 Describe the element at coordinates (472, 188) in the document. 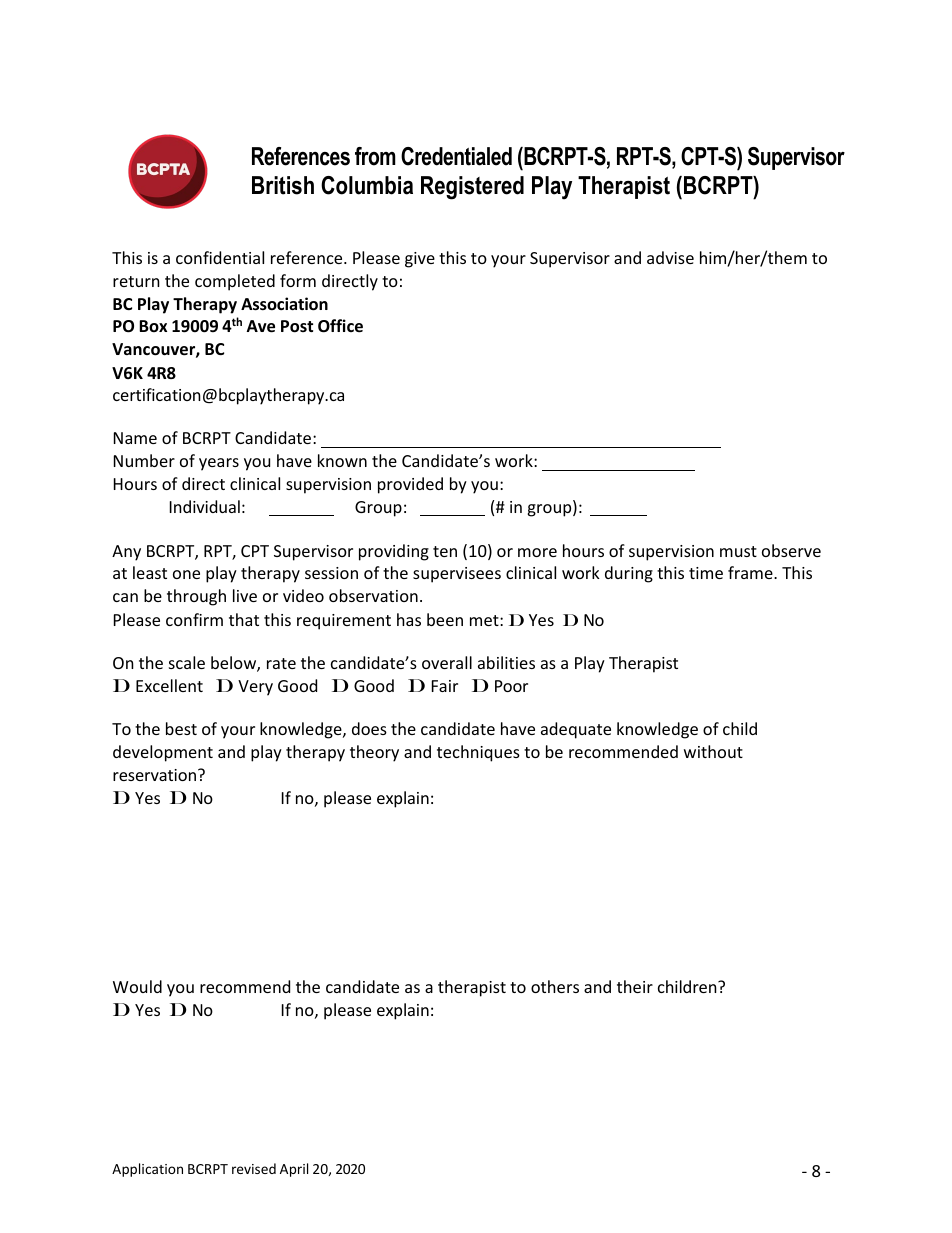

I see `Registered` at that location.
